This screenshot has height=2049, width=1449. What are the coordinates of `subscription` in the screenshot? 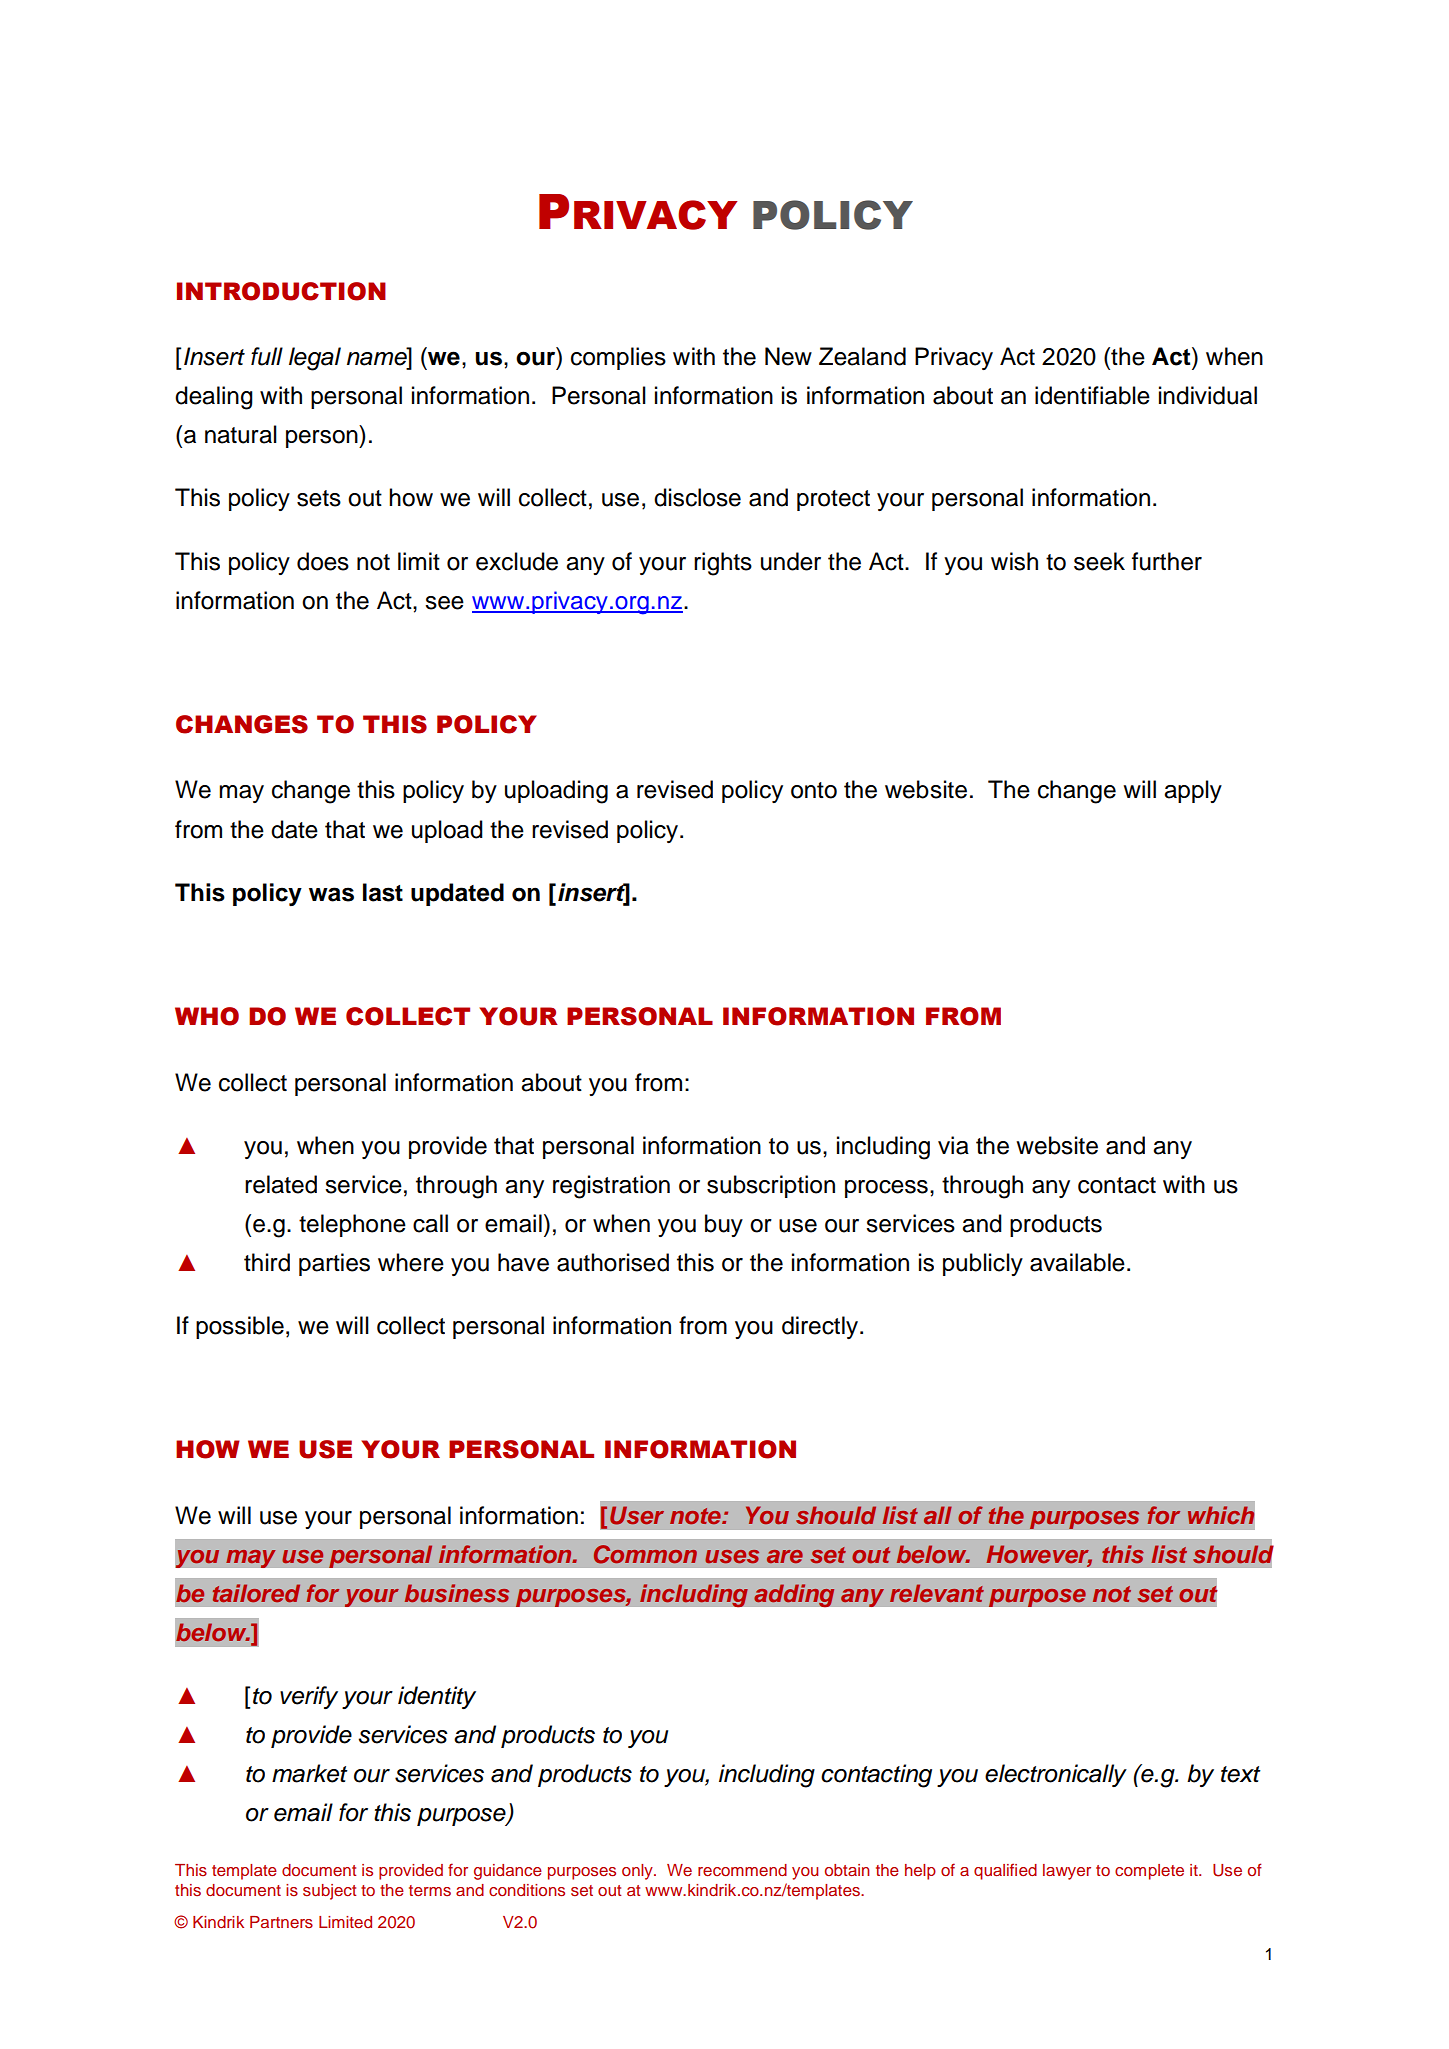 It's located at (771, 1186).
